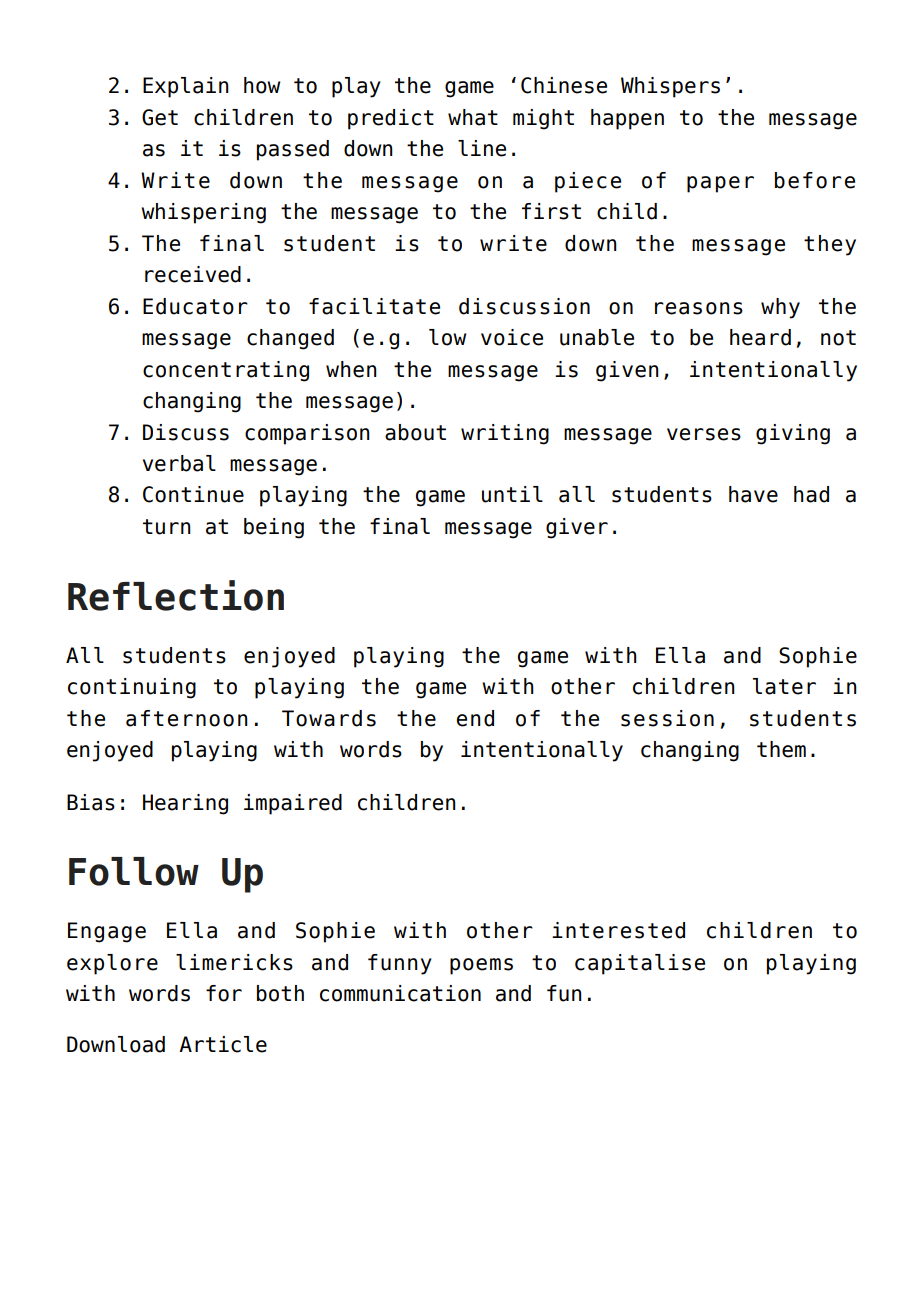 This image has width=924, height=1308. What do you see at coordinates (781, 749) in the image?
I see `them` at bounding box center [781, 749].
